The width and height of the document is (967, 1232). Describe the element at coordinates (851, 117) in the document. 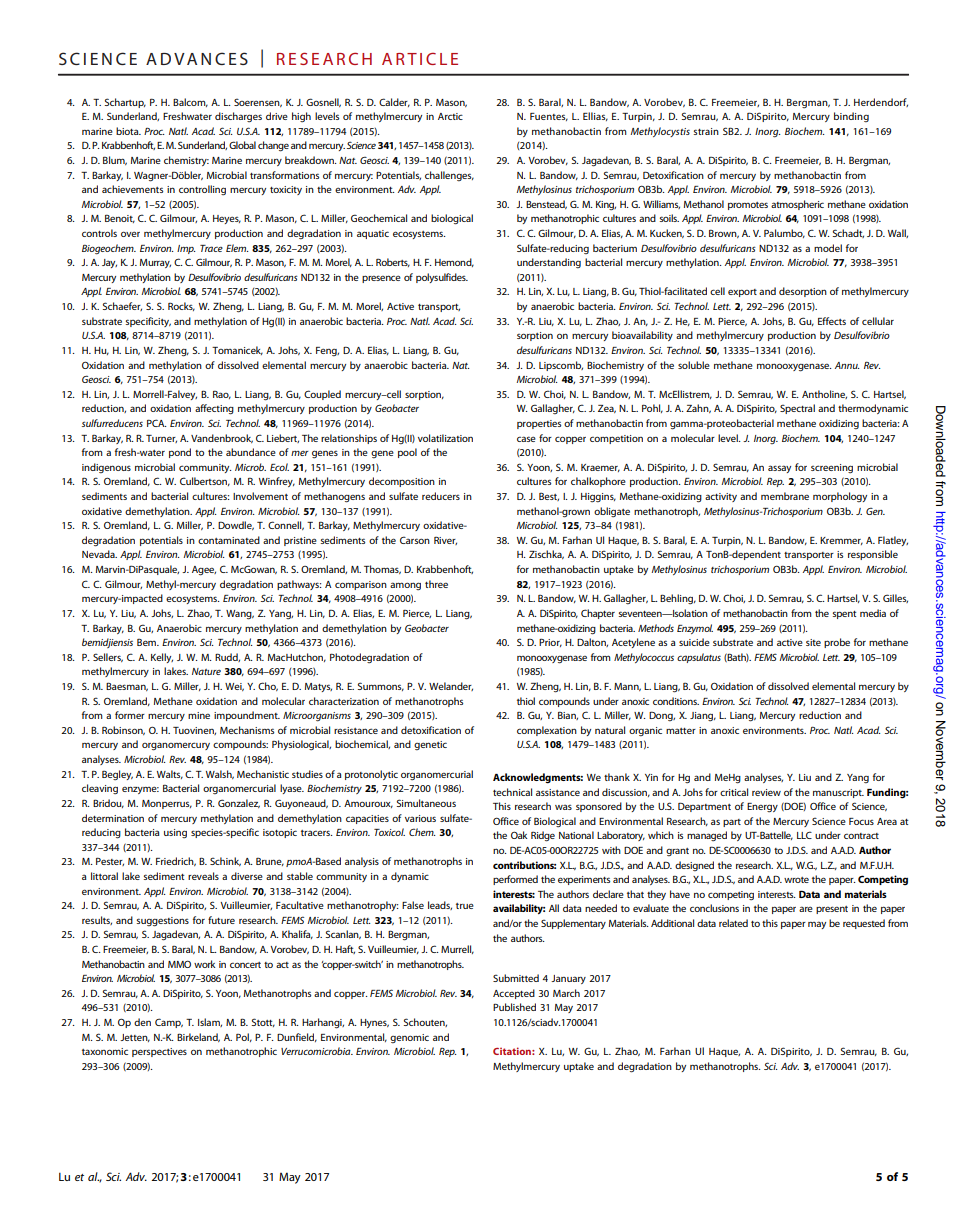

I see `binding` at that location.
